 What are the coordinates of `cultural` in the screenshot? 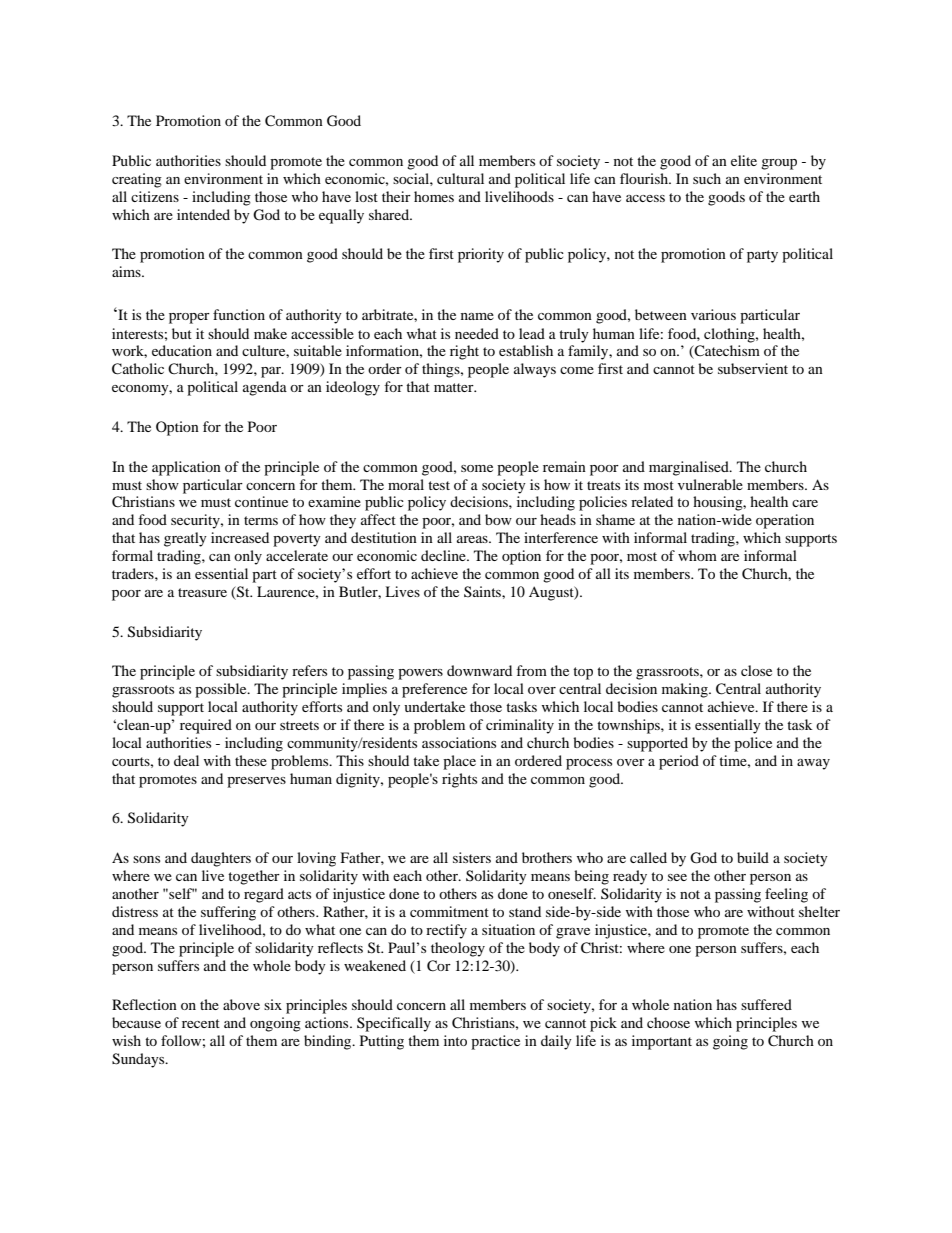 It's located at (460, 178).
